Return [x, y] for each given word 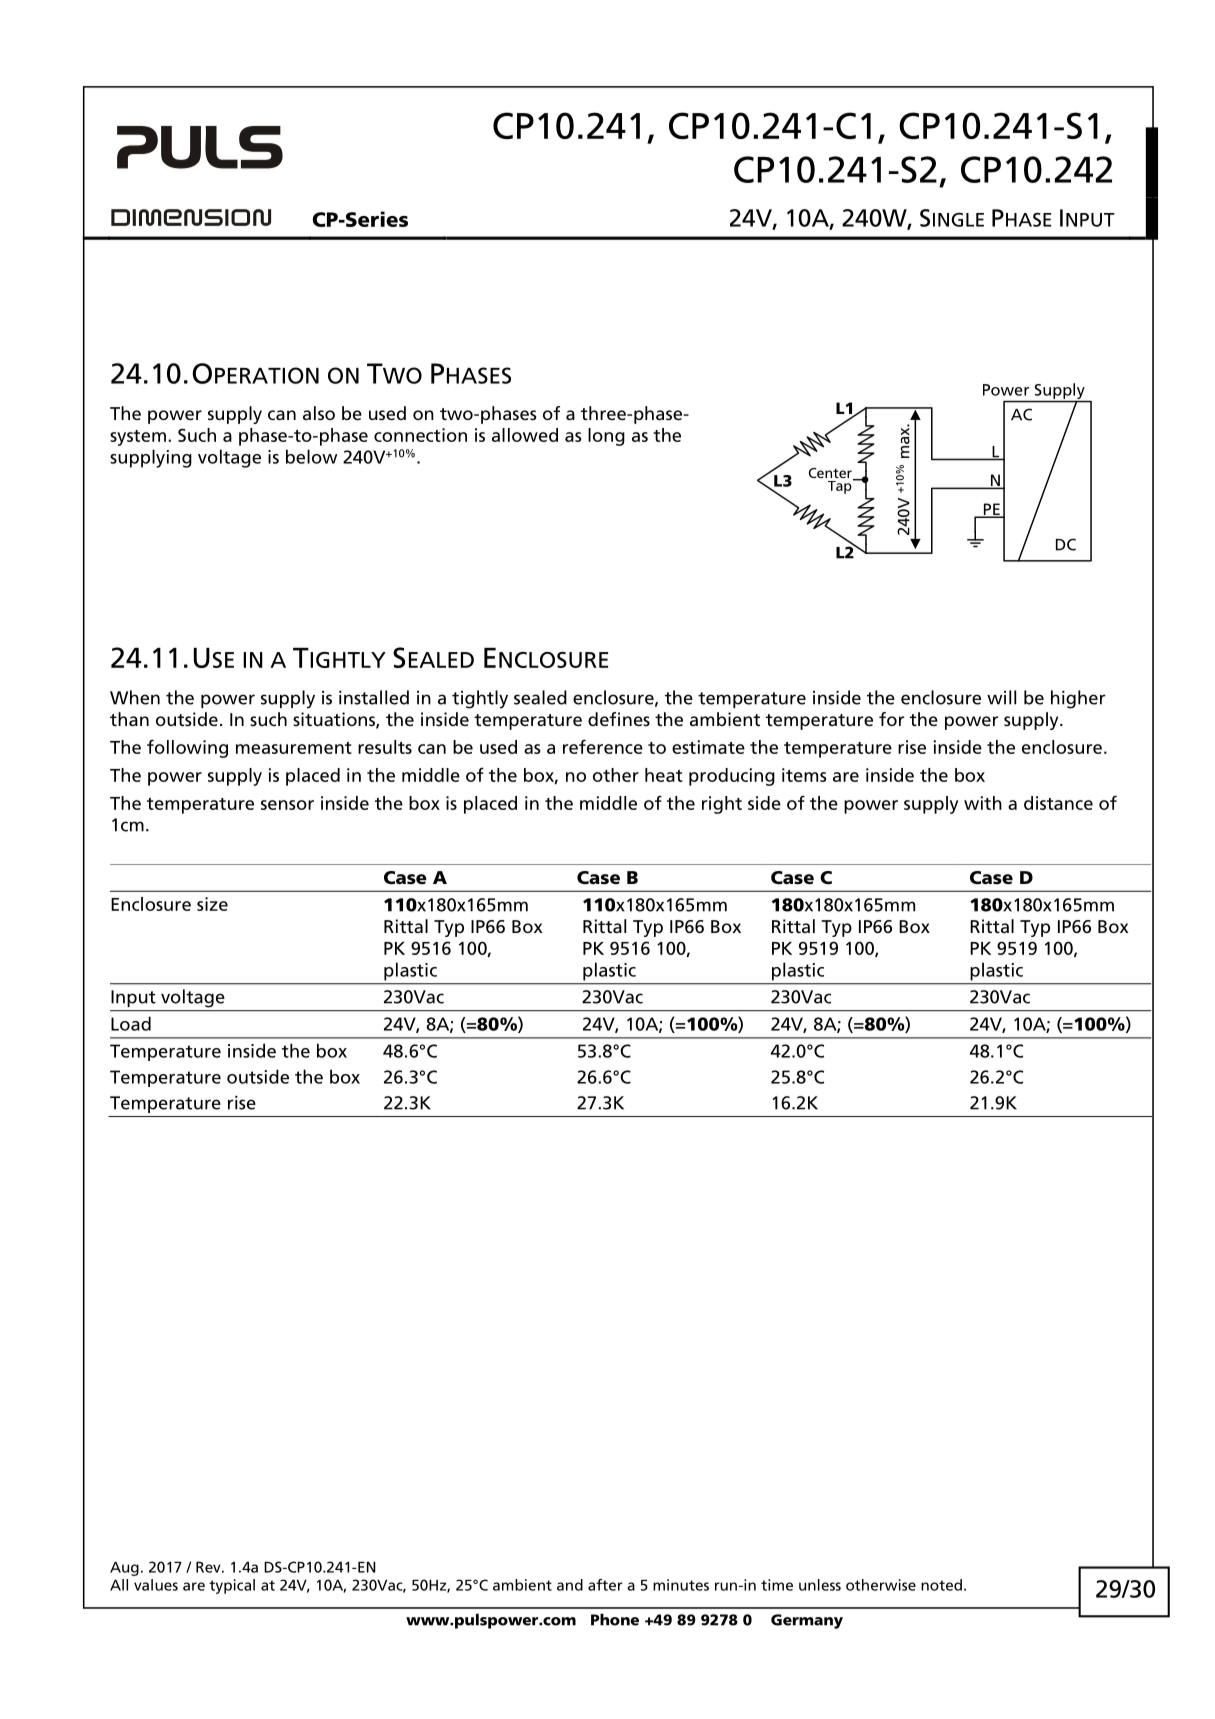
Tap [841, 486]
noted [941, 1585]
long [606, 437]
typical [232, 1586]
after [605, 1585]
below [311, 456]
